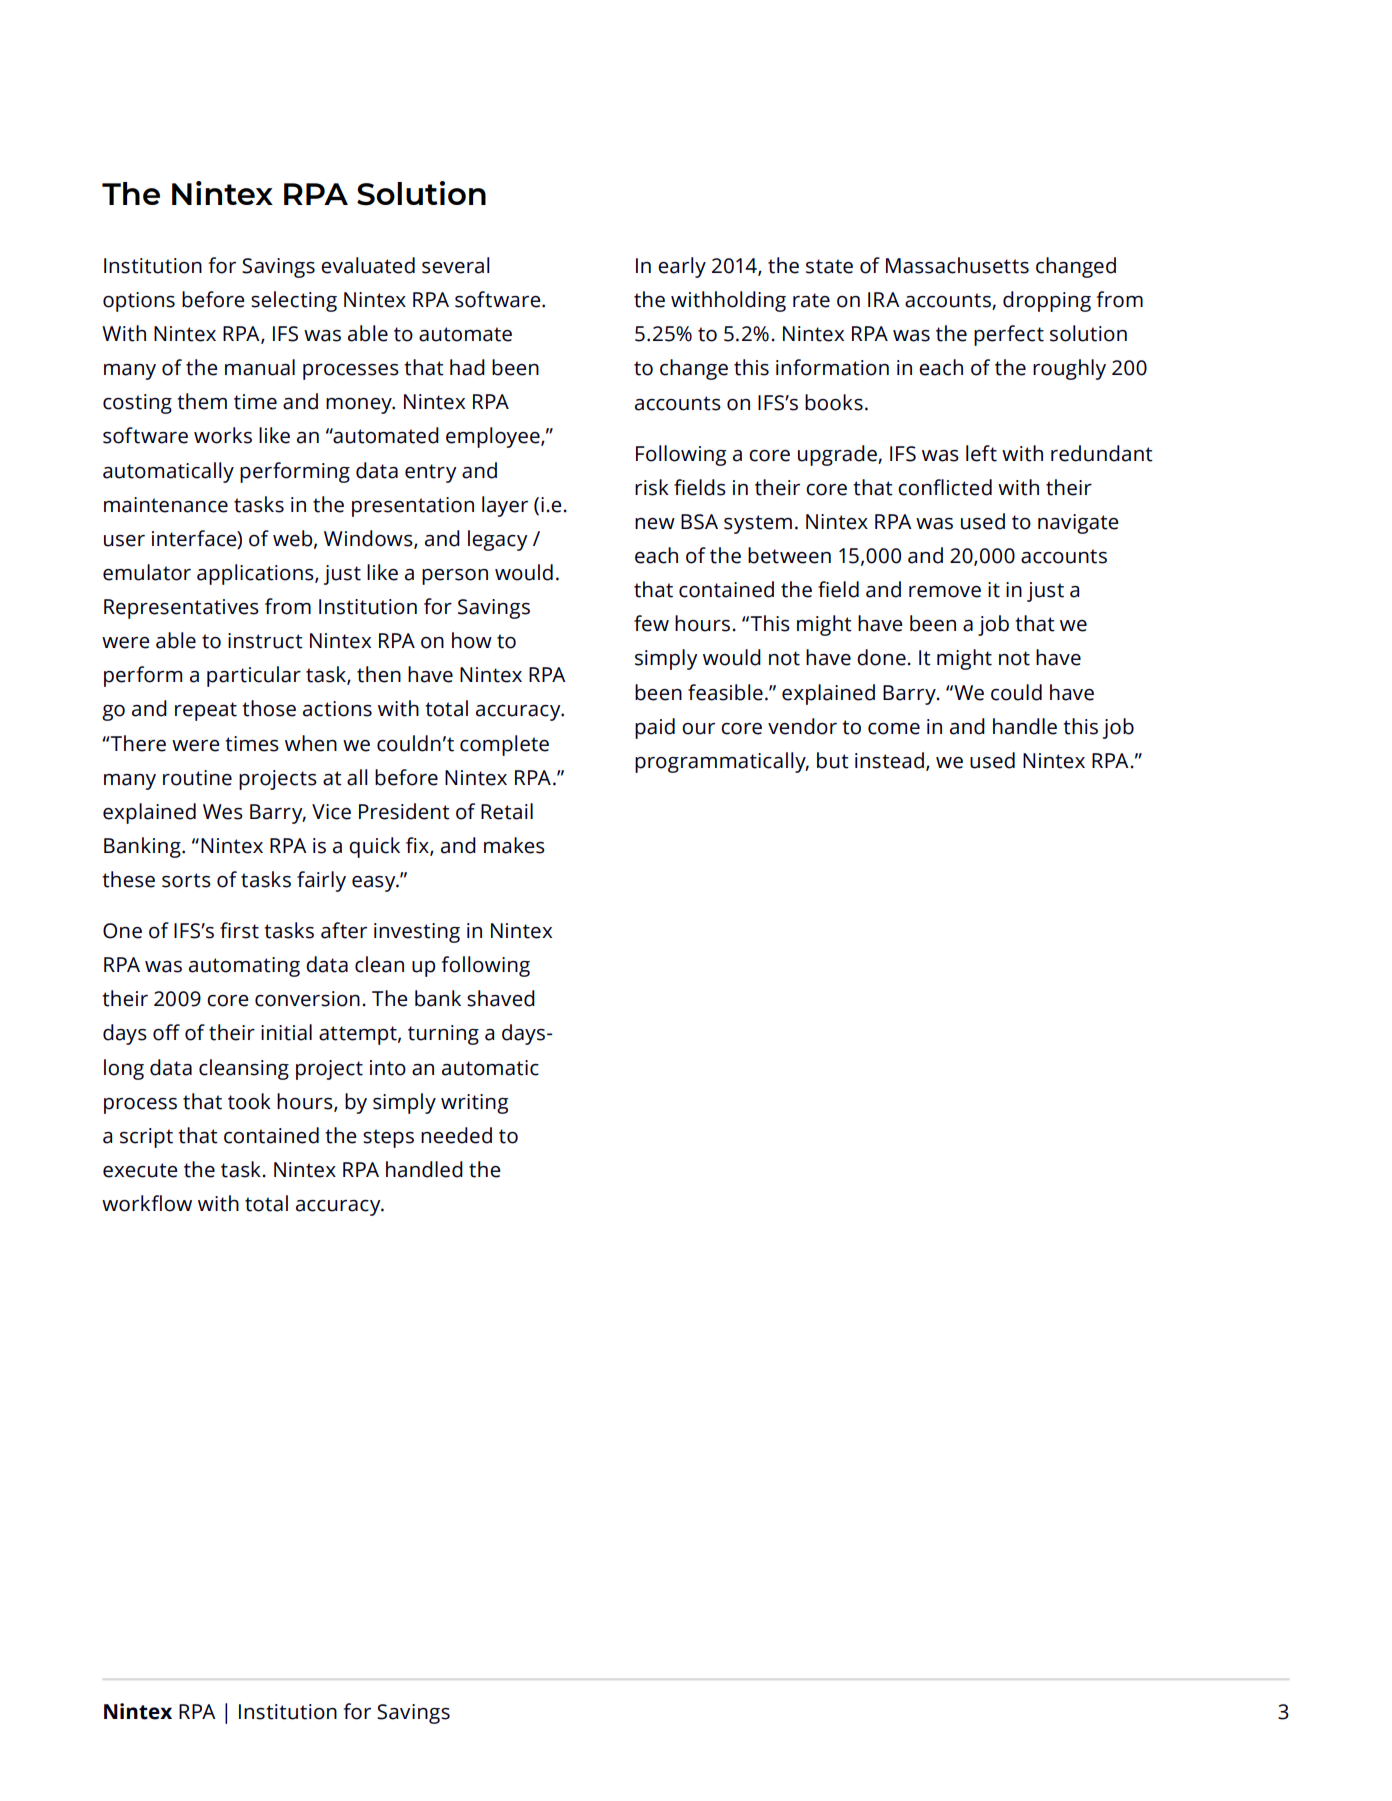 The image size is (1392, 1801). What do you see at coordinates (894, 729) in the screenshot?
I see `come` at bounding box center [894, 729].
